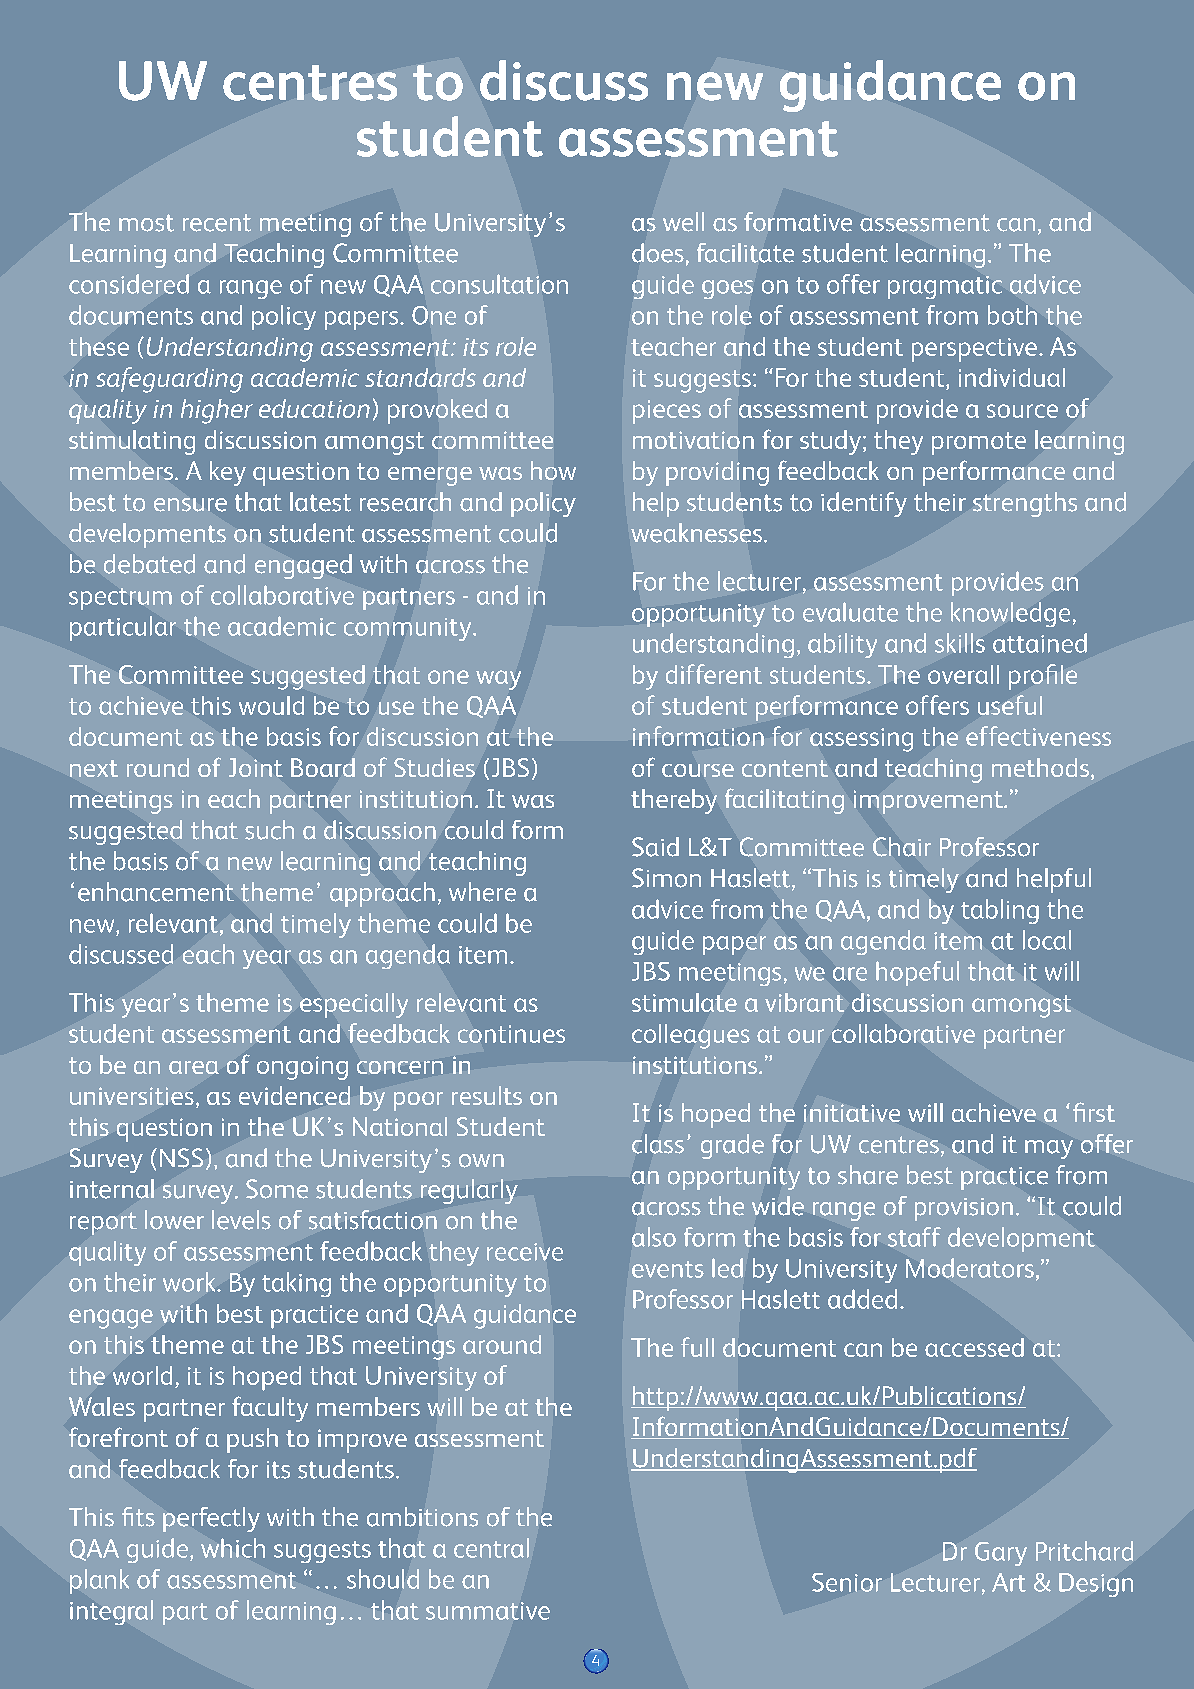 The image size is (1194, 1689). I want to click on Gary, so click(1001, 1554).
